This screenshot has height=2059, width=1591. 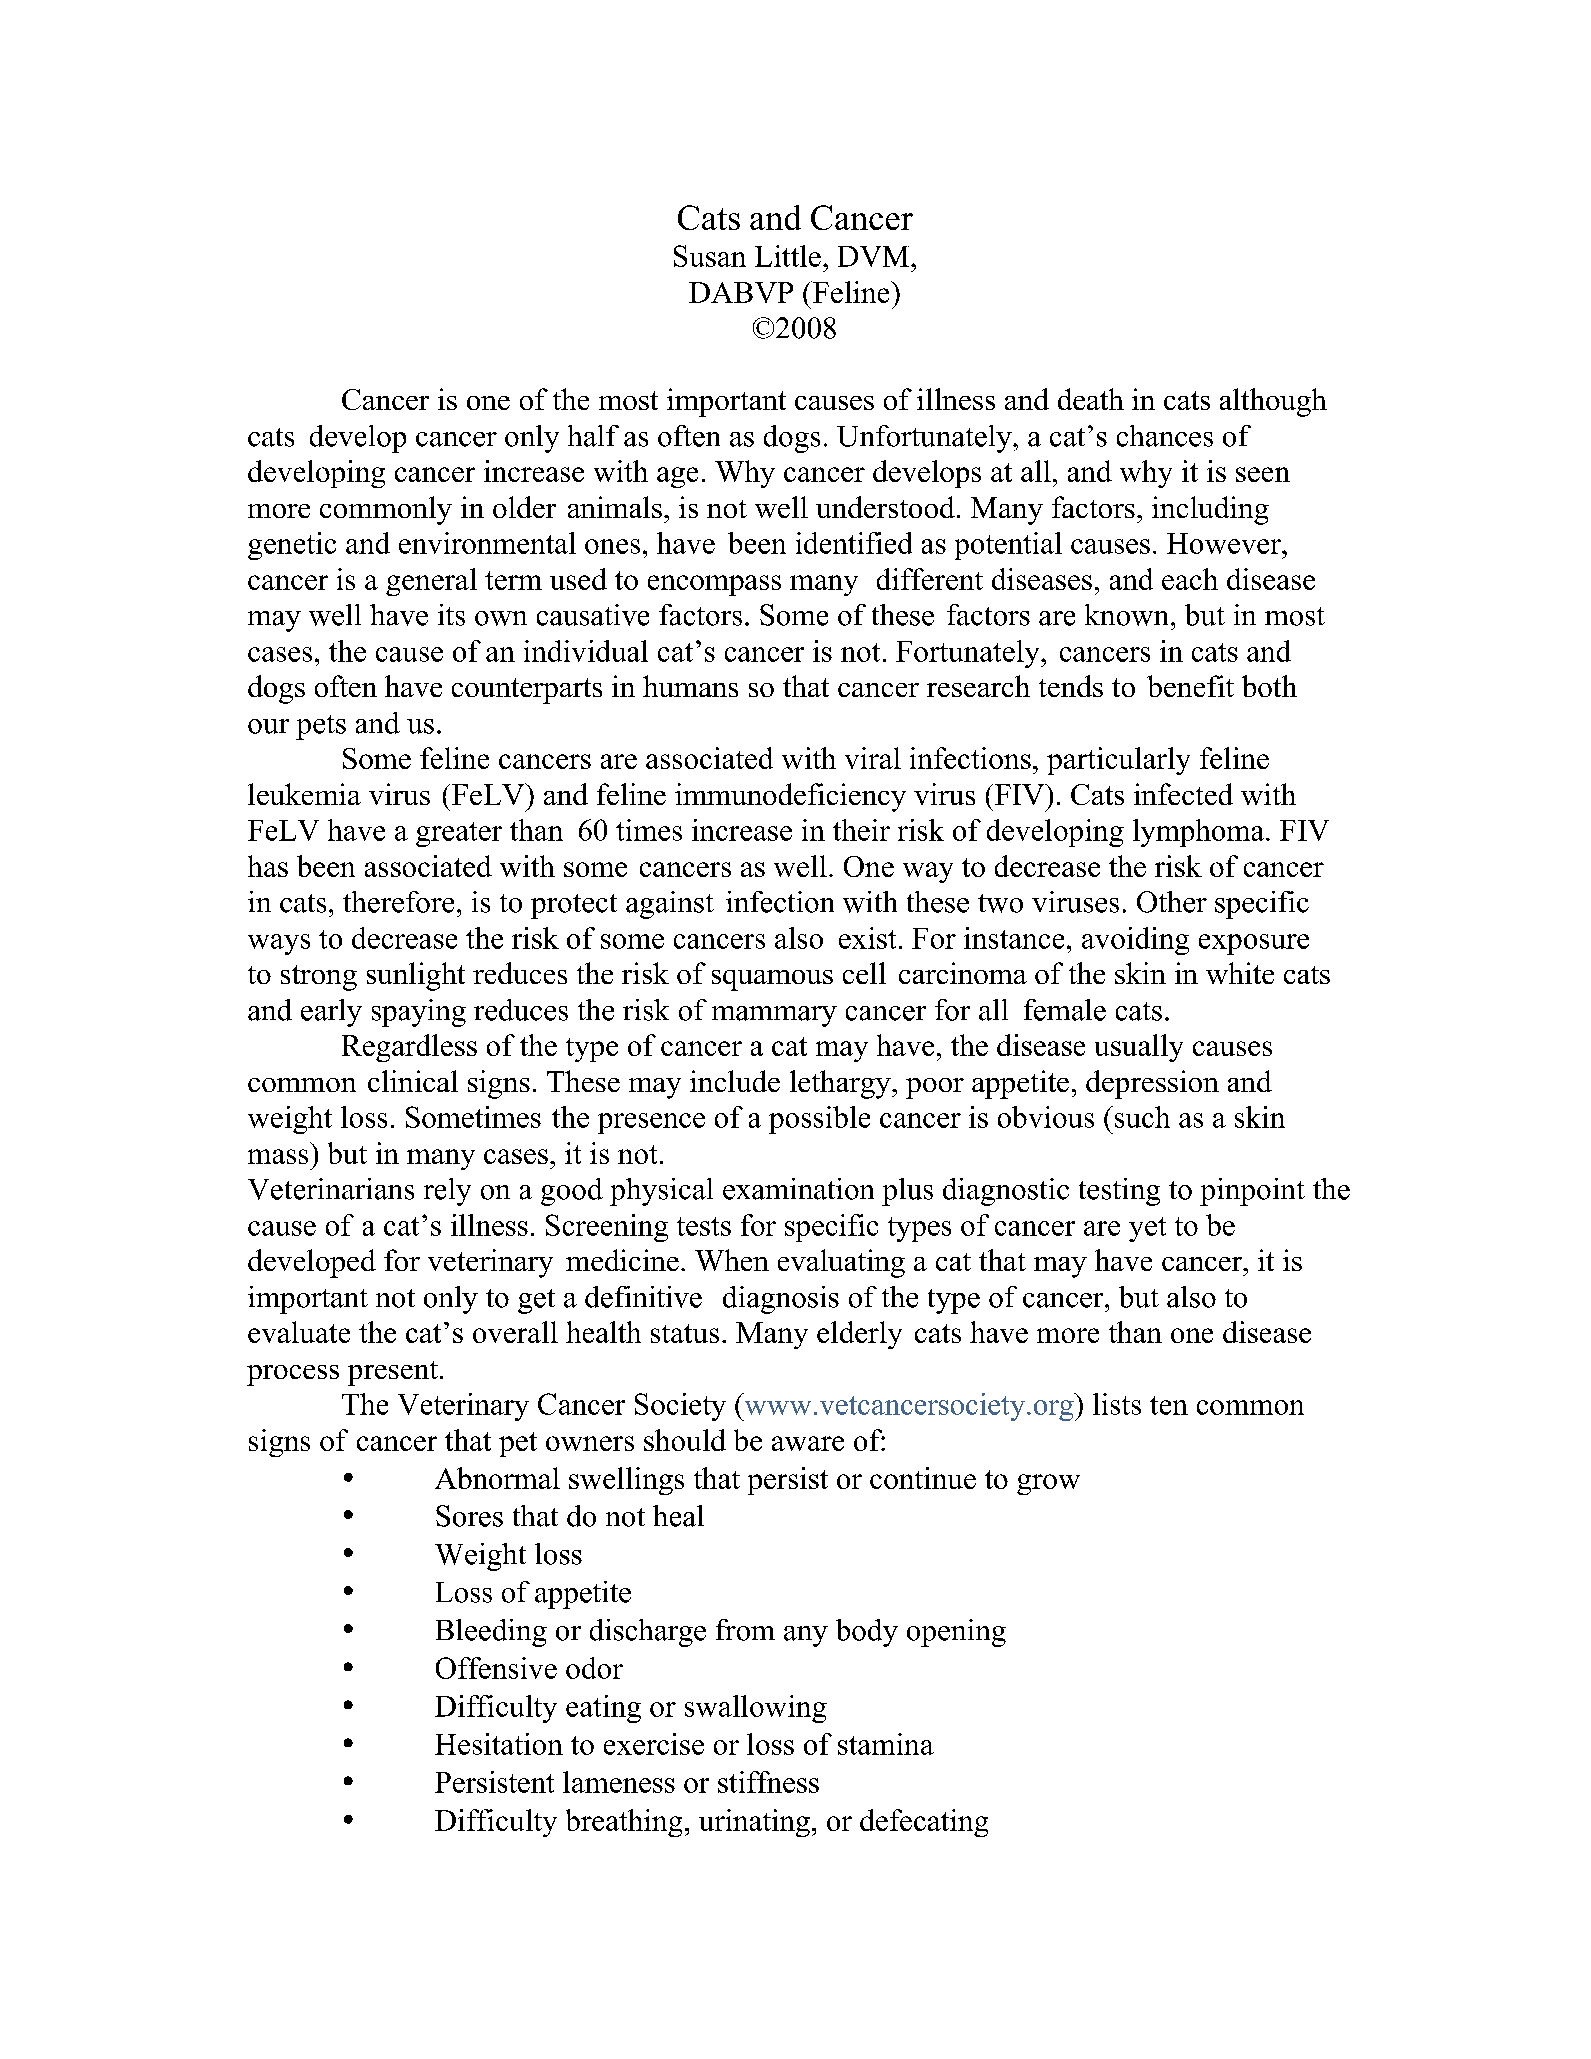 I want to click on Little, so click(x=788, y=256).
